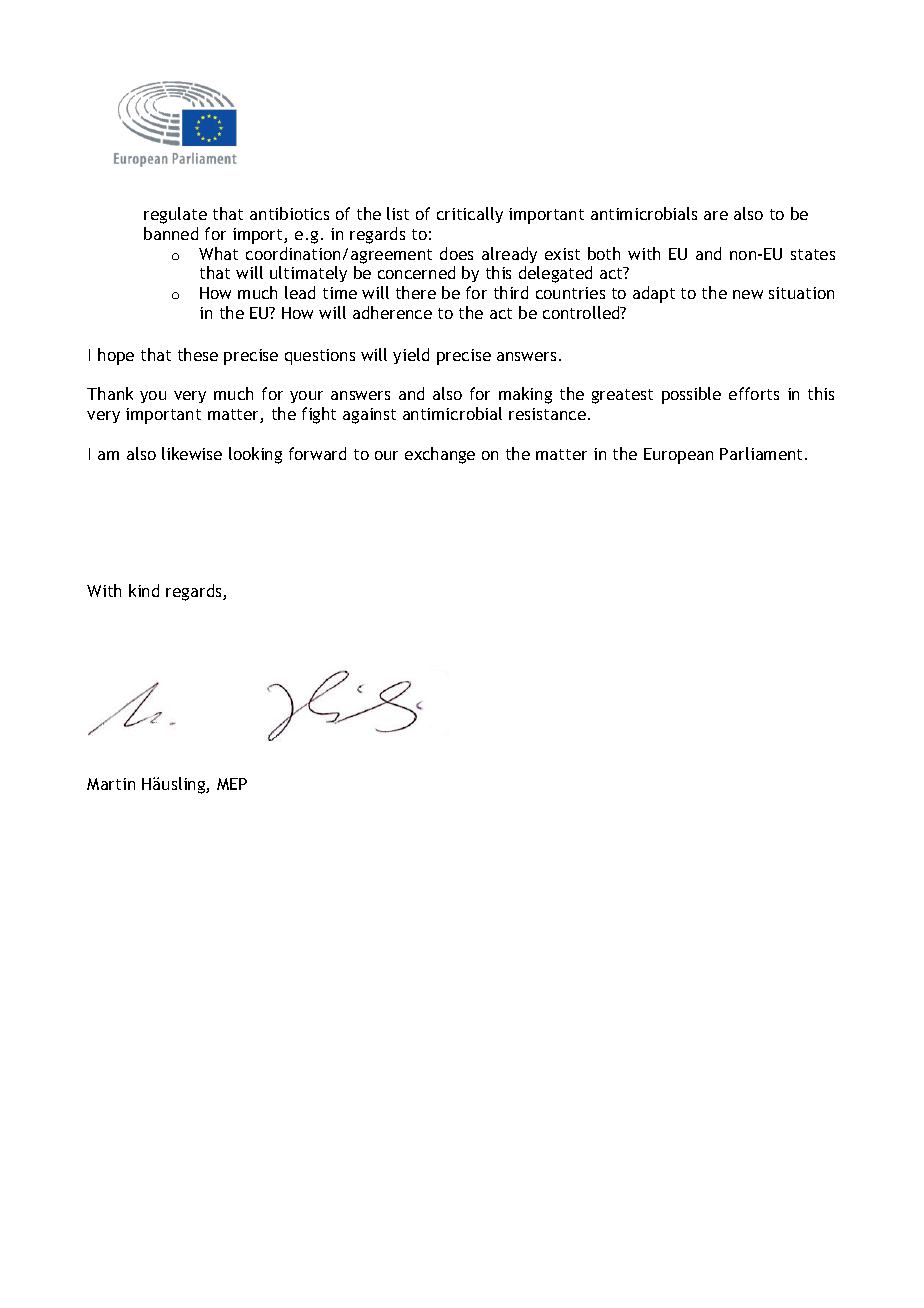 This page has width=924, height=1308. What do you see at coordinates (716, 215) in the page?
I see `are` at bounding box center [716, 215].
